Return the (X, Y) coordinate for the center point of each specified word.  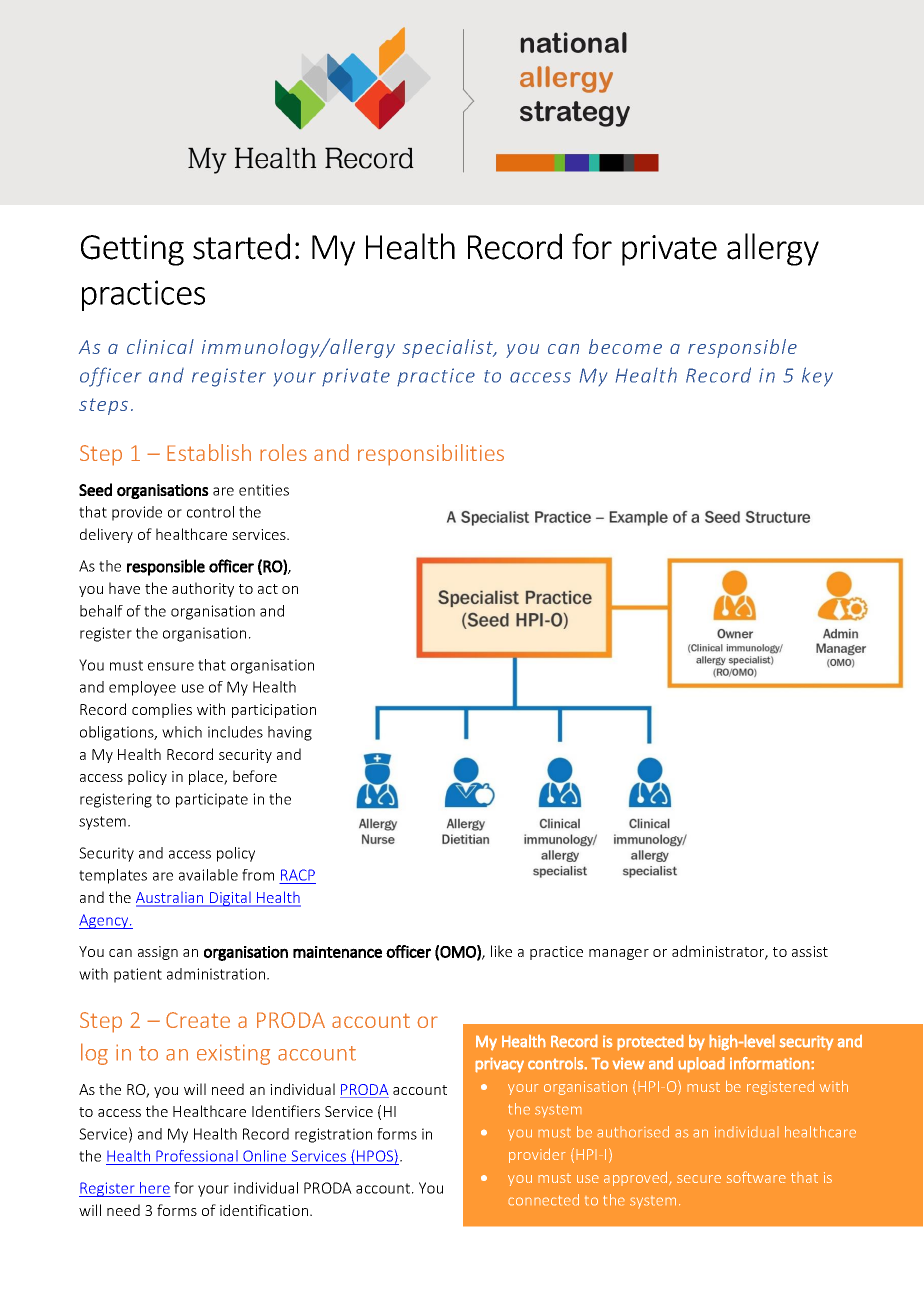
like (501, 951)
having (290, 733)
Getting (132, 250)
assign (158, 953)
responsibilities (431, 455)
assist (810, 951)
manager (619, 954)
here (155, 1188)
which (182, 732)
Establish (209, 452)
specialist (449, 348)
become (625, 346)
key (817, 377)
